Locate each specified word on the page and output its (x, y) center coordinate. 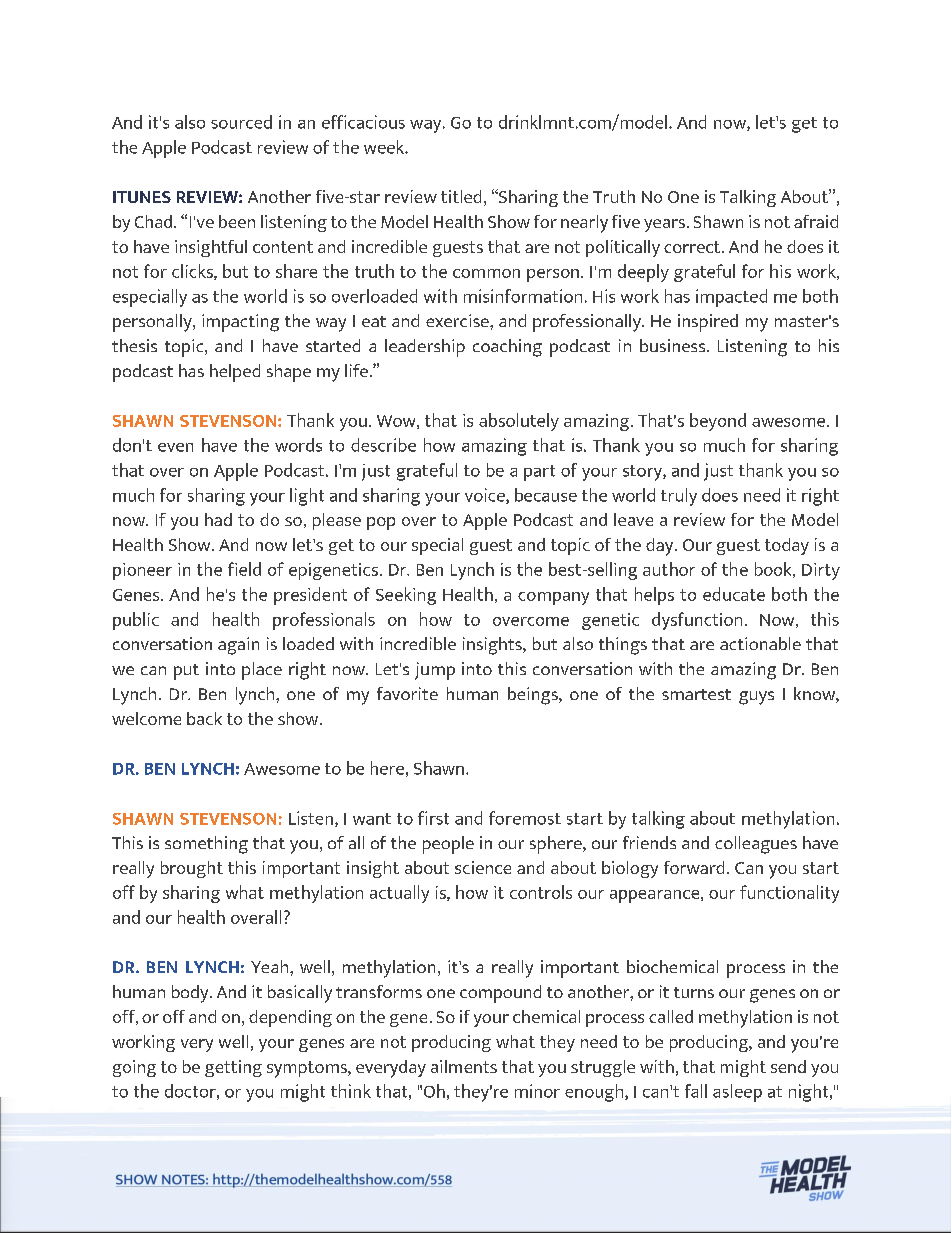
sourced (241, 122)
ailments (464, 1066)
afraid (816, 221)
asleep (737, 1093)
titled (461, 196)
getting (233, 1068)
